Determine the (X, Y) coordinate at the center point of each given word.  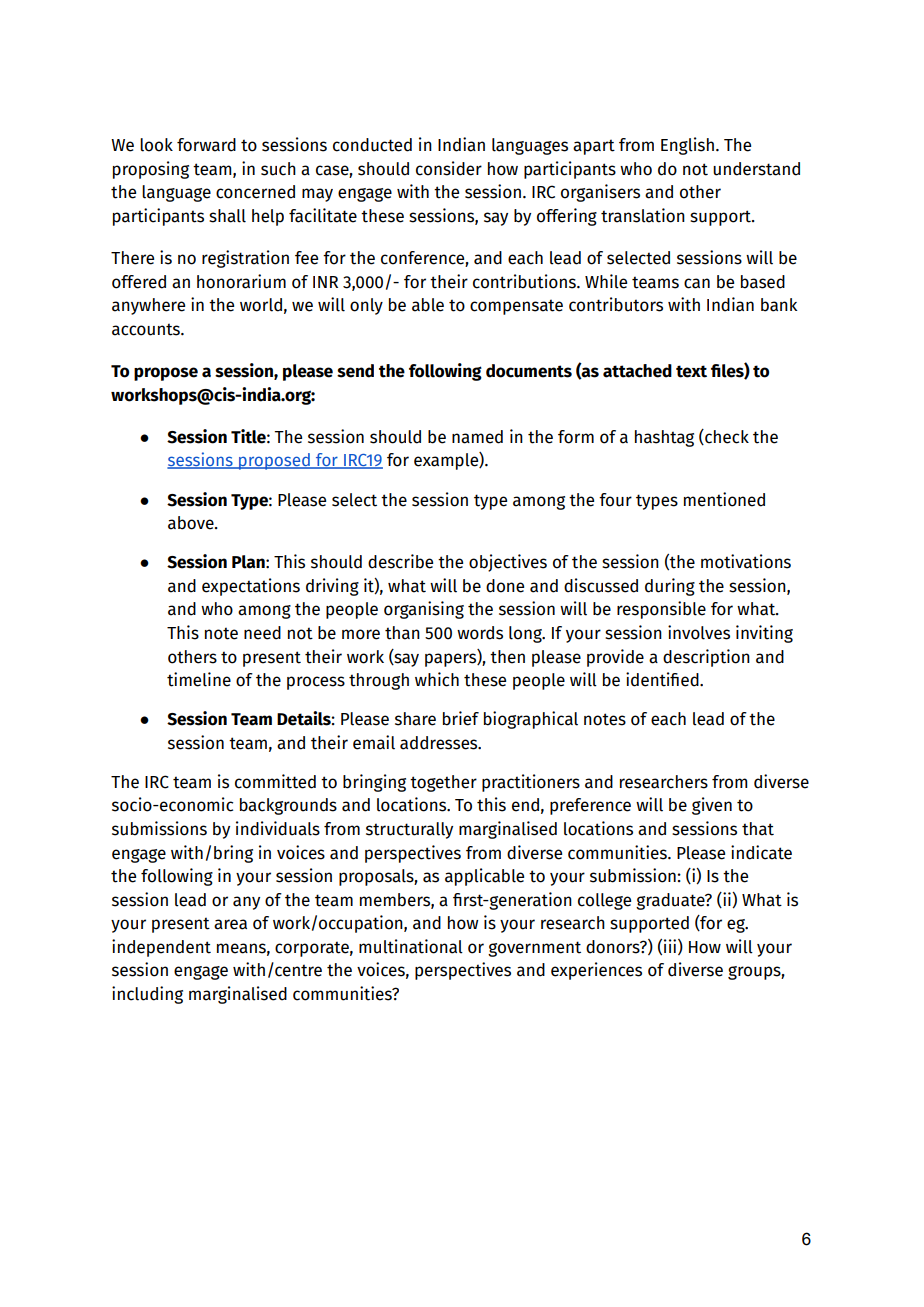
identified (663, 679)
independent (161, 948)
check (726, 437)
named (477, 437)
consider (449, 168)
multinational (411, 946)
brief (461, 718)
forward (206, 145)
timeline (199, 679)
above (192, 523)
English (687, 146)
